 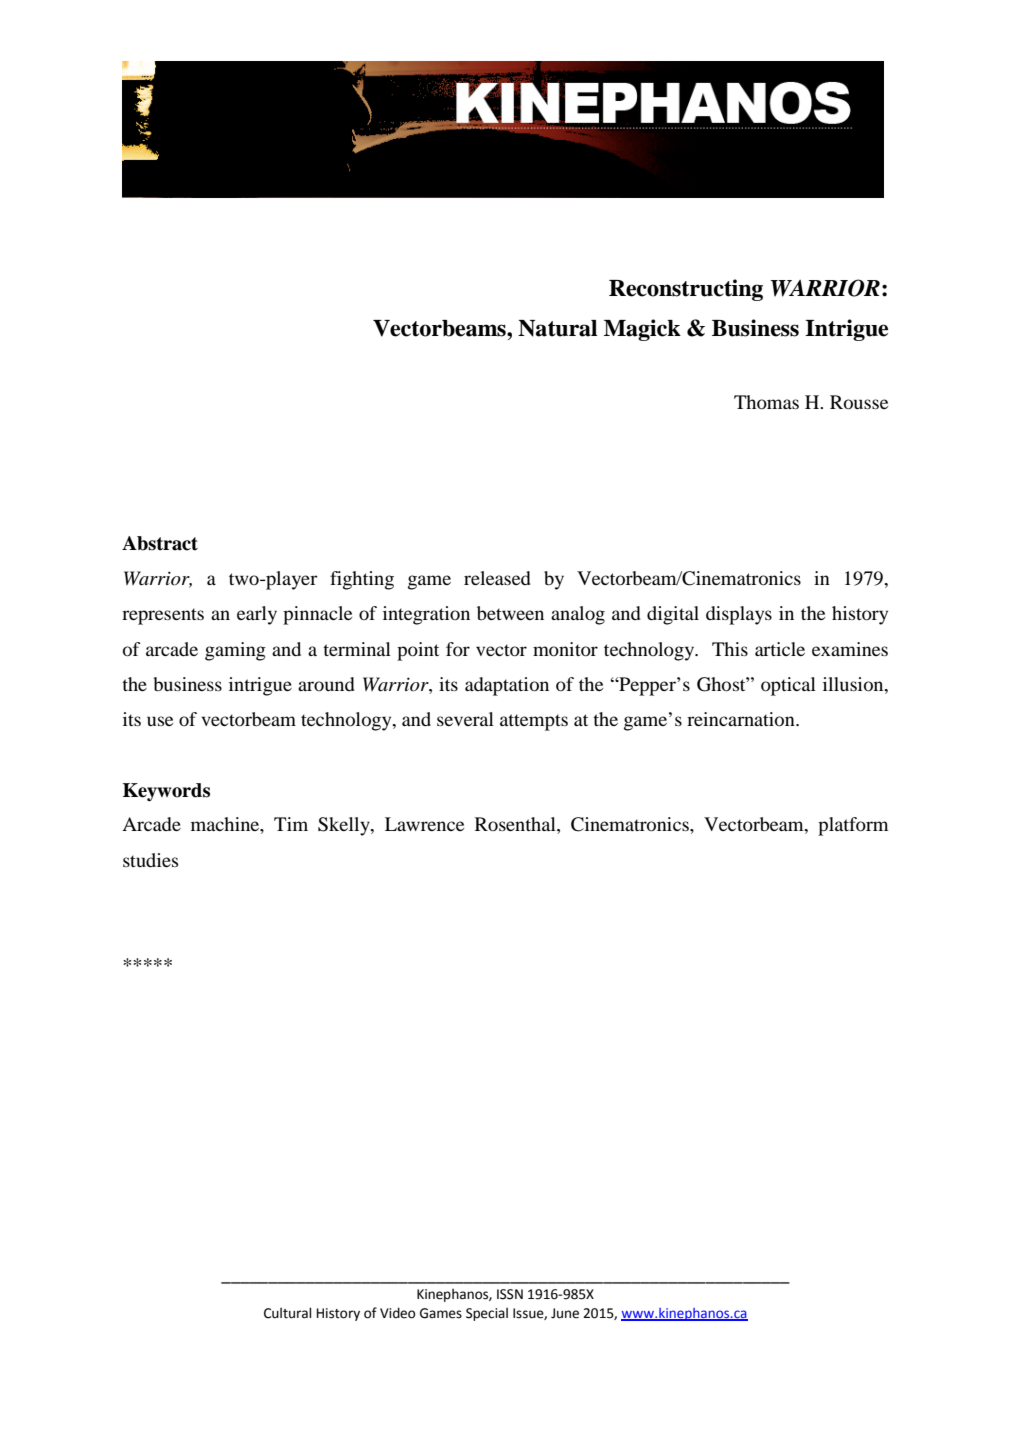 I want to click on Abstract, so click(x=160, y=543).
